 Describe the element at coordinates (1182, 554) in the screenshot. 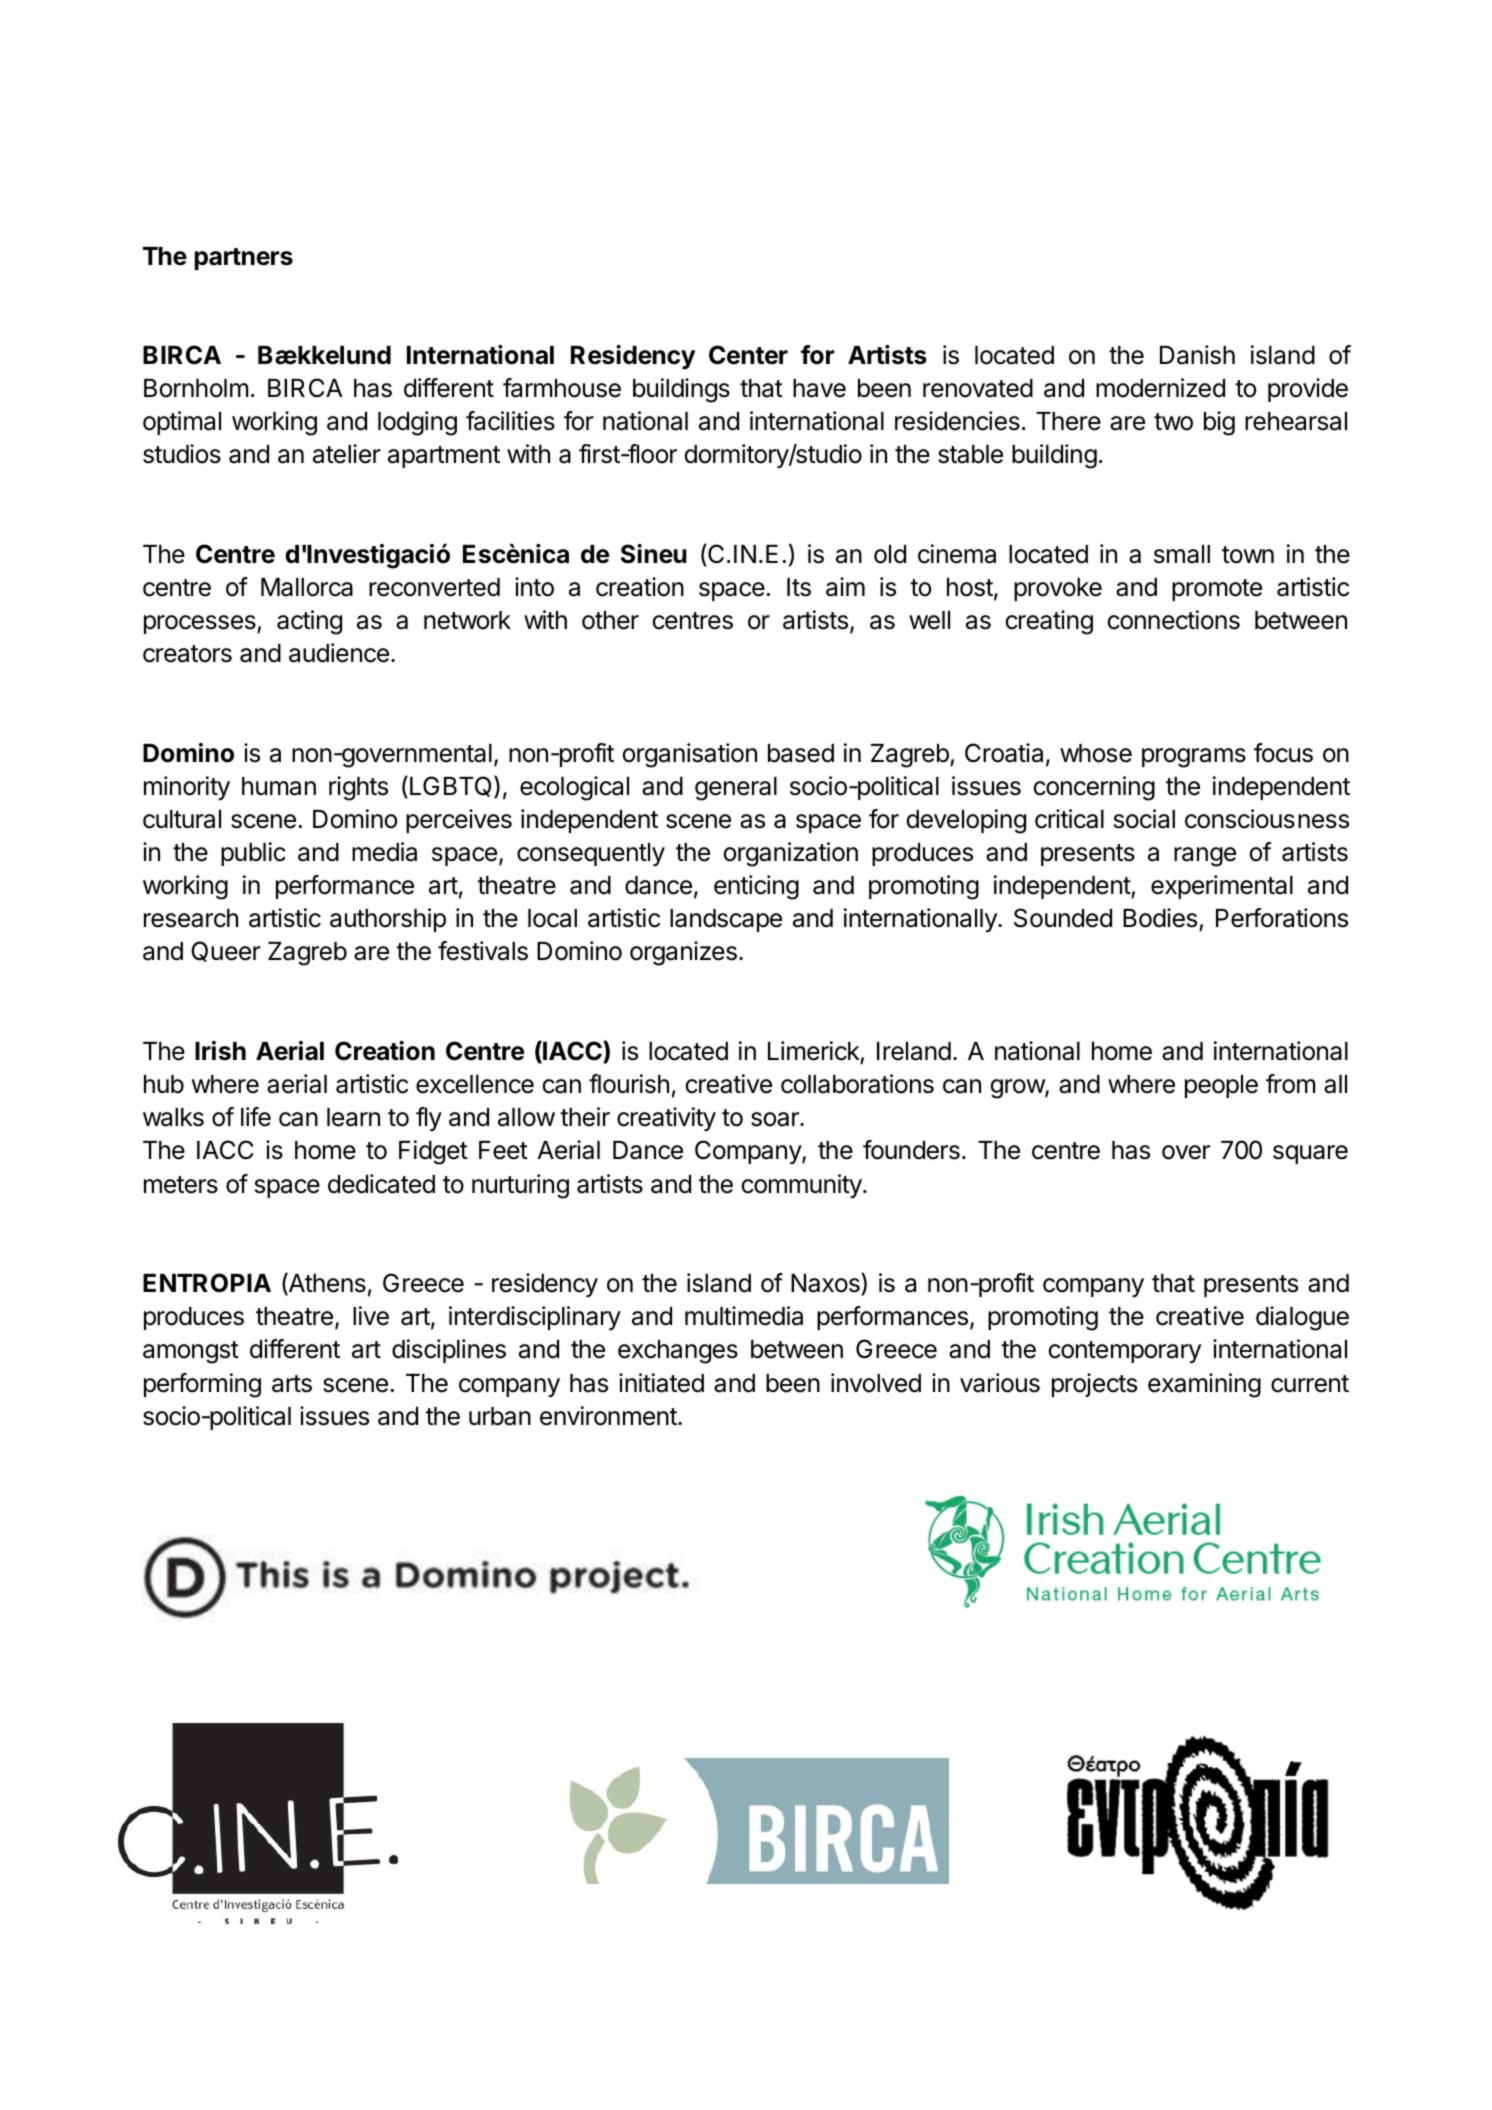

I see `small` at that location.
